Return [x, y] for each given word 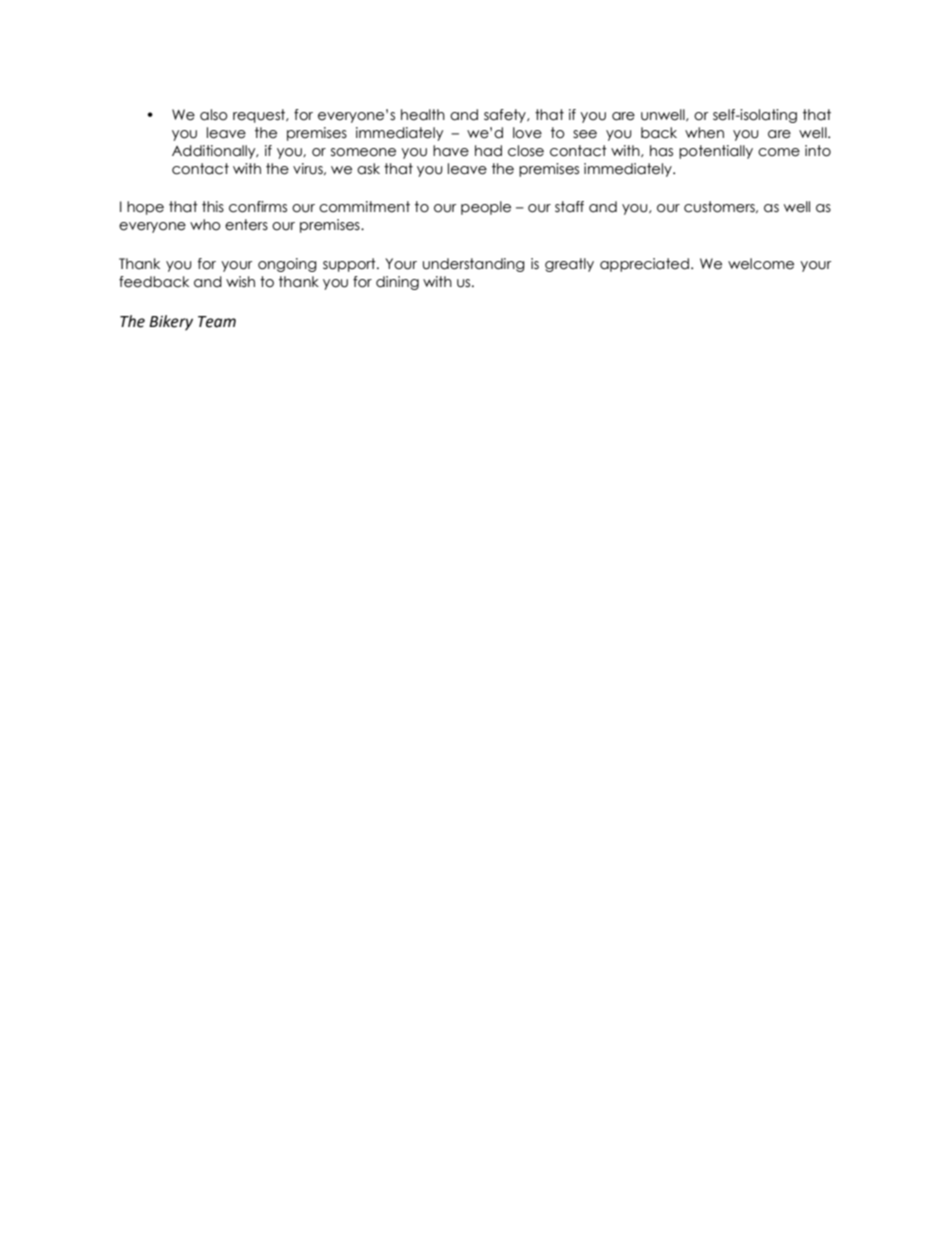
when [704, 133]
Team [217, 322]
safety [506, 116]
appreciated [644, 265]
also [214, 115]
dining [397, 283]
